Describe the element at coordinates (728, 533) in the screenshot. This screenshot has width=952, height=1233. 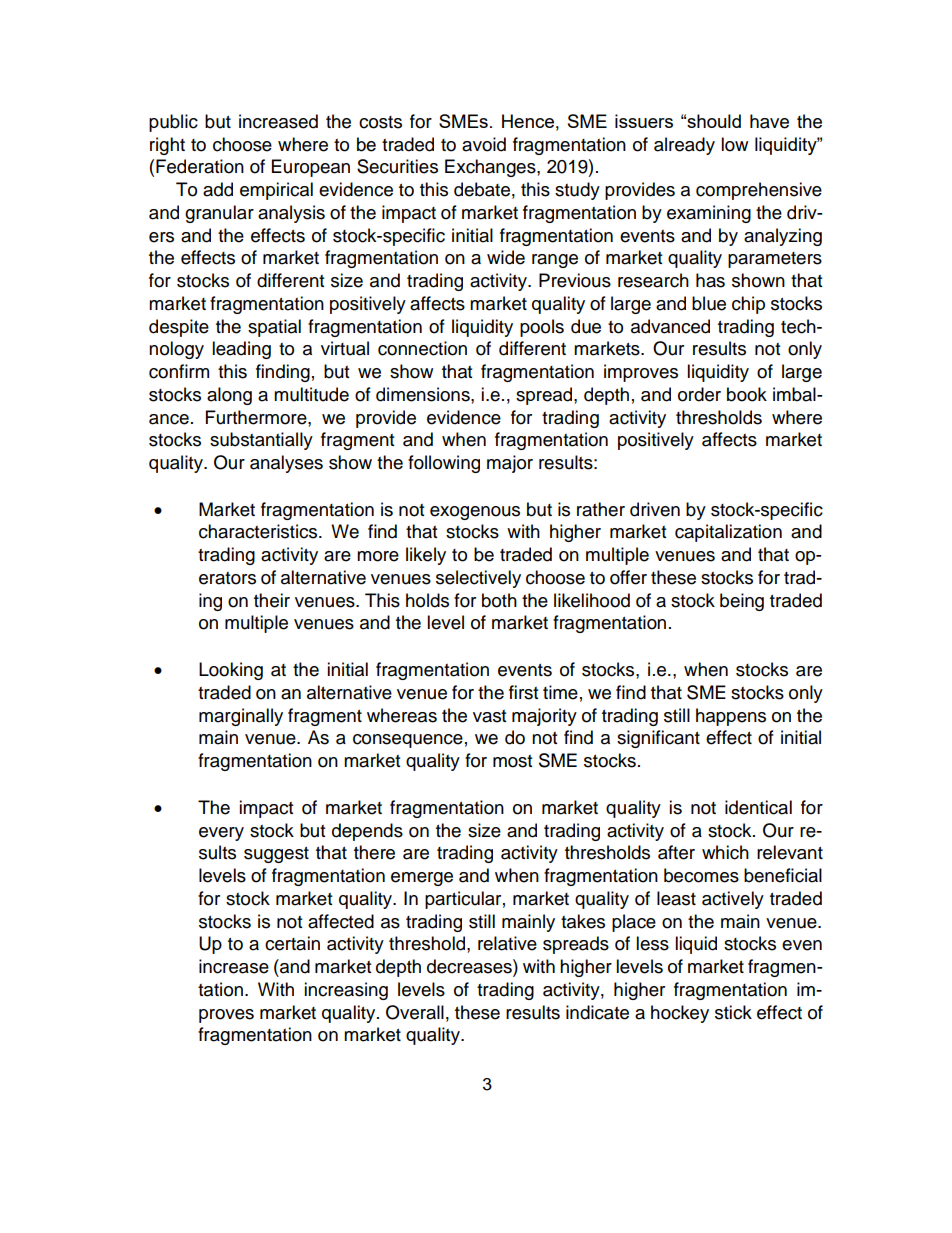
I see `capitalization` at that location.
